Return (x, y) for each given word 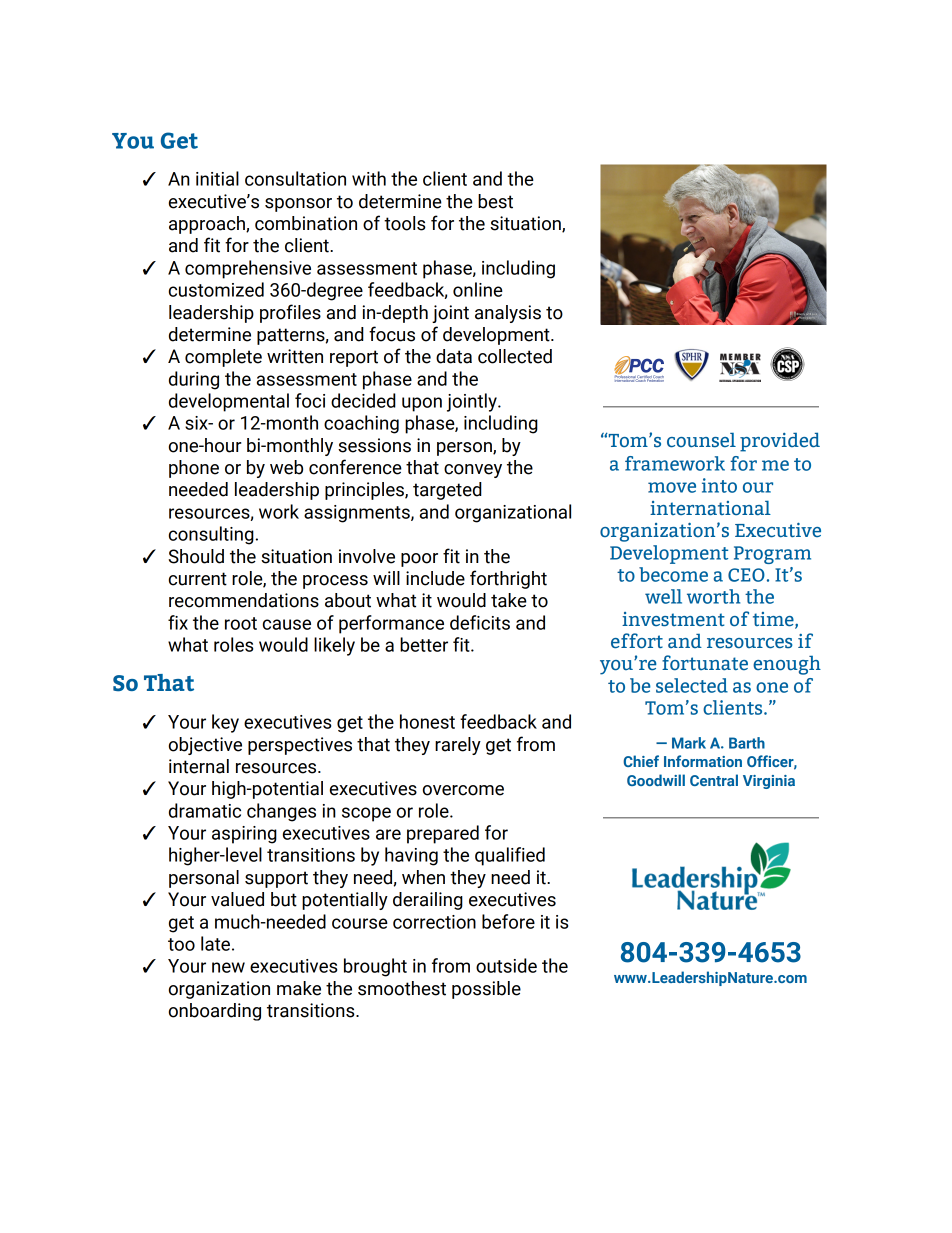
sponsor (298, 205)
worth (713, 596)
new (228, 967)
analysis (508, 314)
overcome (463, 790)
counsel (701, 440)
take (509, 600)
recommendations (244, 600)
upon (422, 404)
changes (281, 812)
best (495, 201)
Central (714, 780)
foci (310, 400)
